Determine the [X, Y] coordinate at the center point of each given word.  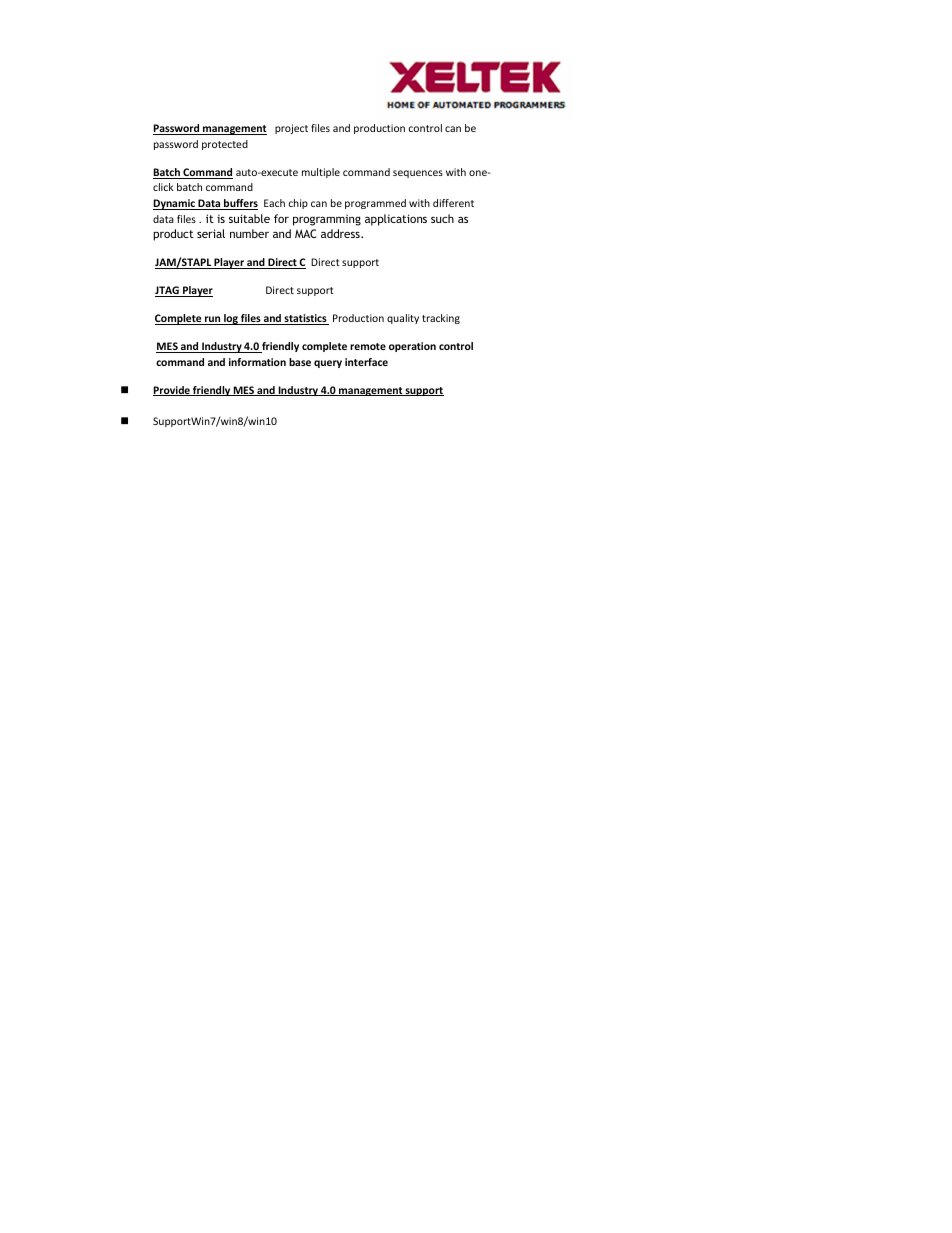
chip [298, 204]
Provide [172, 391]
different [453, 203]
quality [403, 319]
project [291, 129]
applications [396, 220]
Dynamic [175, 204]
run [213, 320]
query [328, 364]
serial [211, 233]
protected [225, 145]
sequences [418, 174]
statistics [305, 319]
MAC [305, 233]
